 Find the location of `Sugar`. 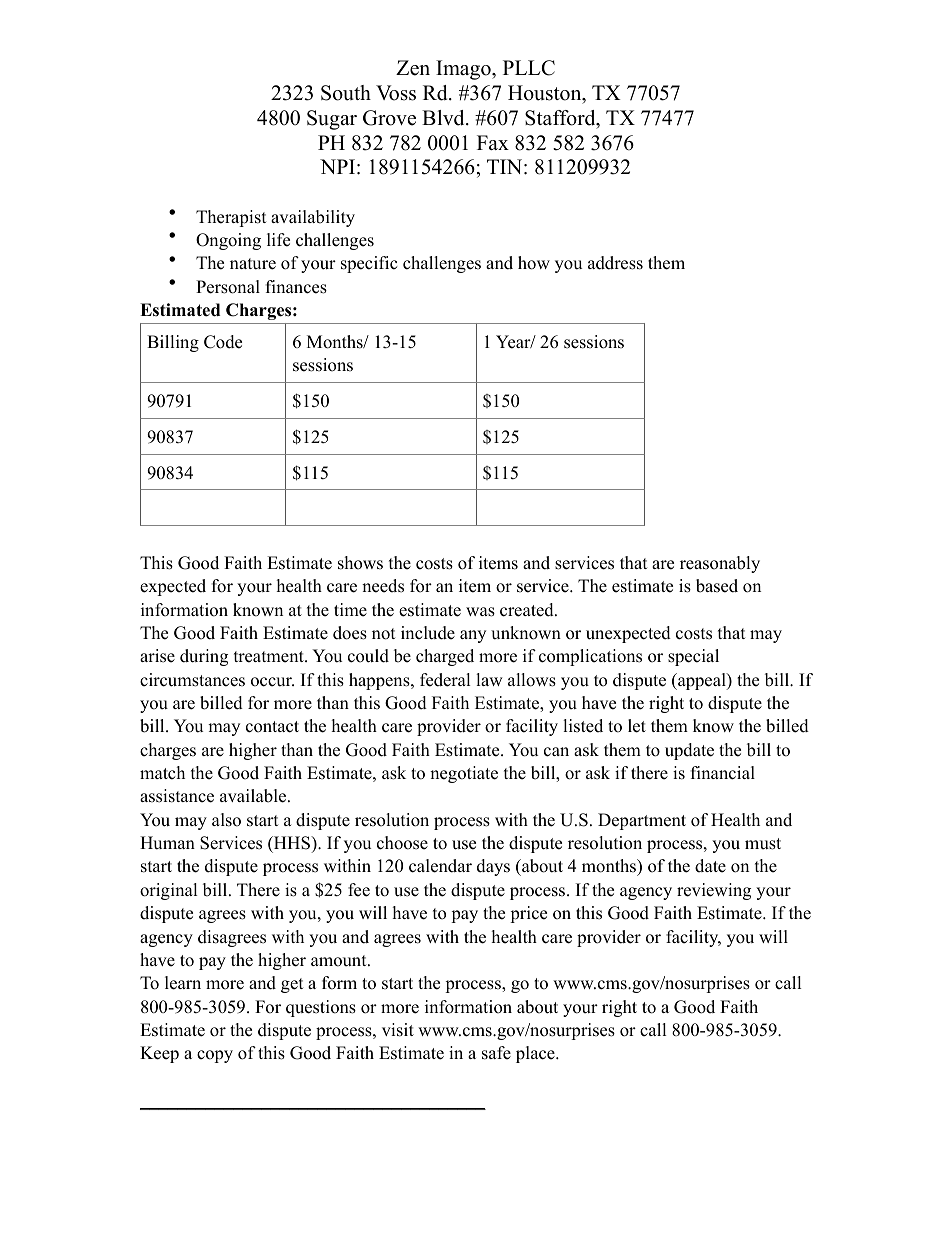

Sugar is located at coordinates (332, 120).
